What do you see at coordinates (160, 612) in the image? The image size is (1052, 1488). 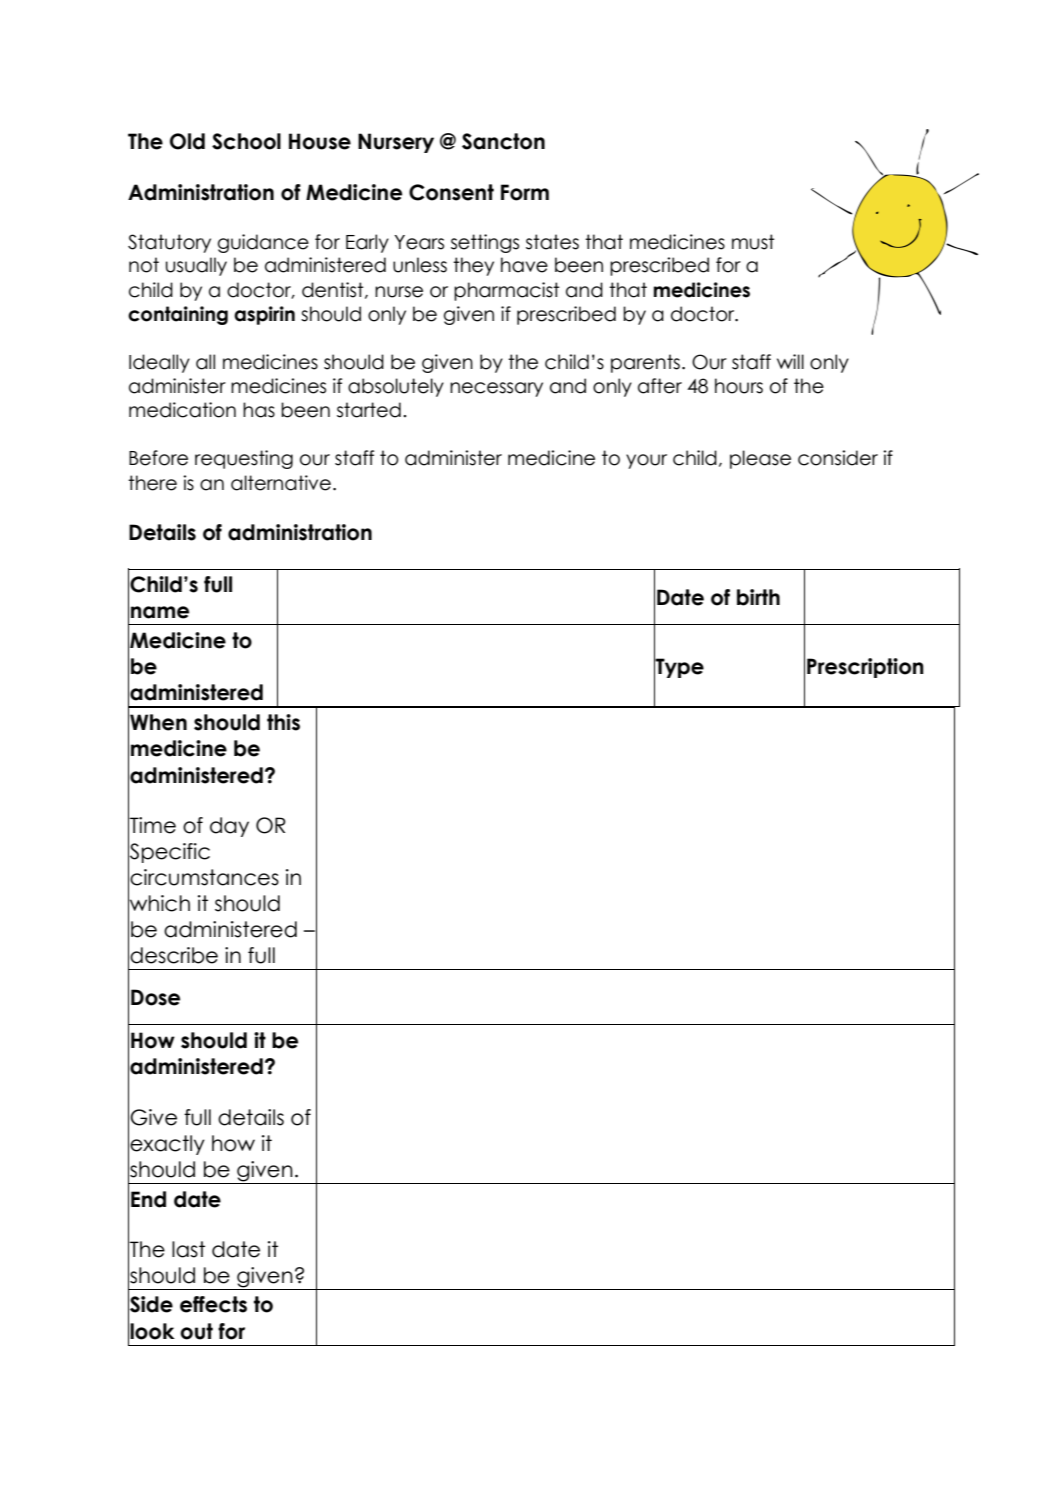 I see `name` at bounding box center [160, 612].
